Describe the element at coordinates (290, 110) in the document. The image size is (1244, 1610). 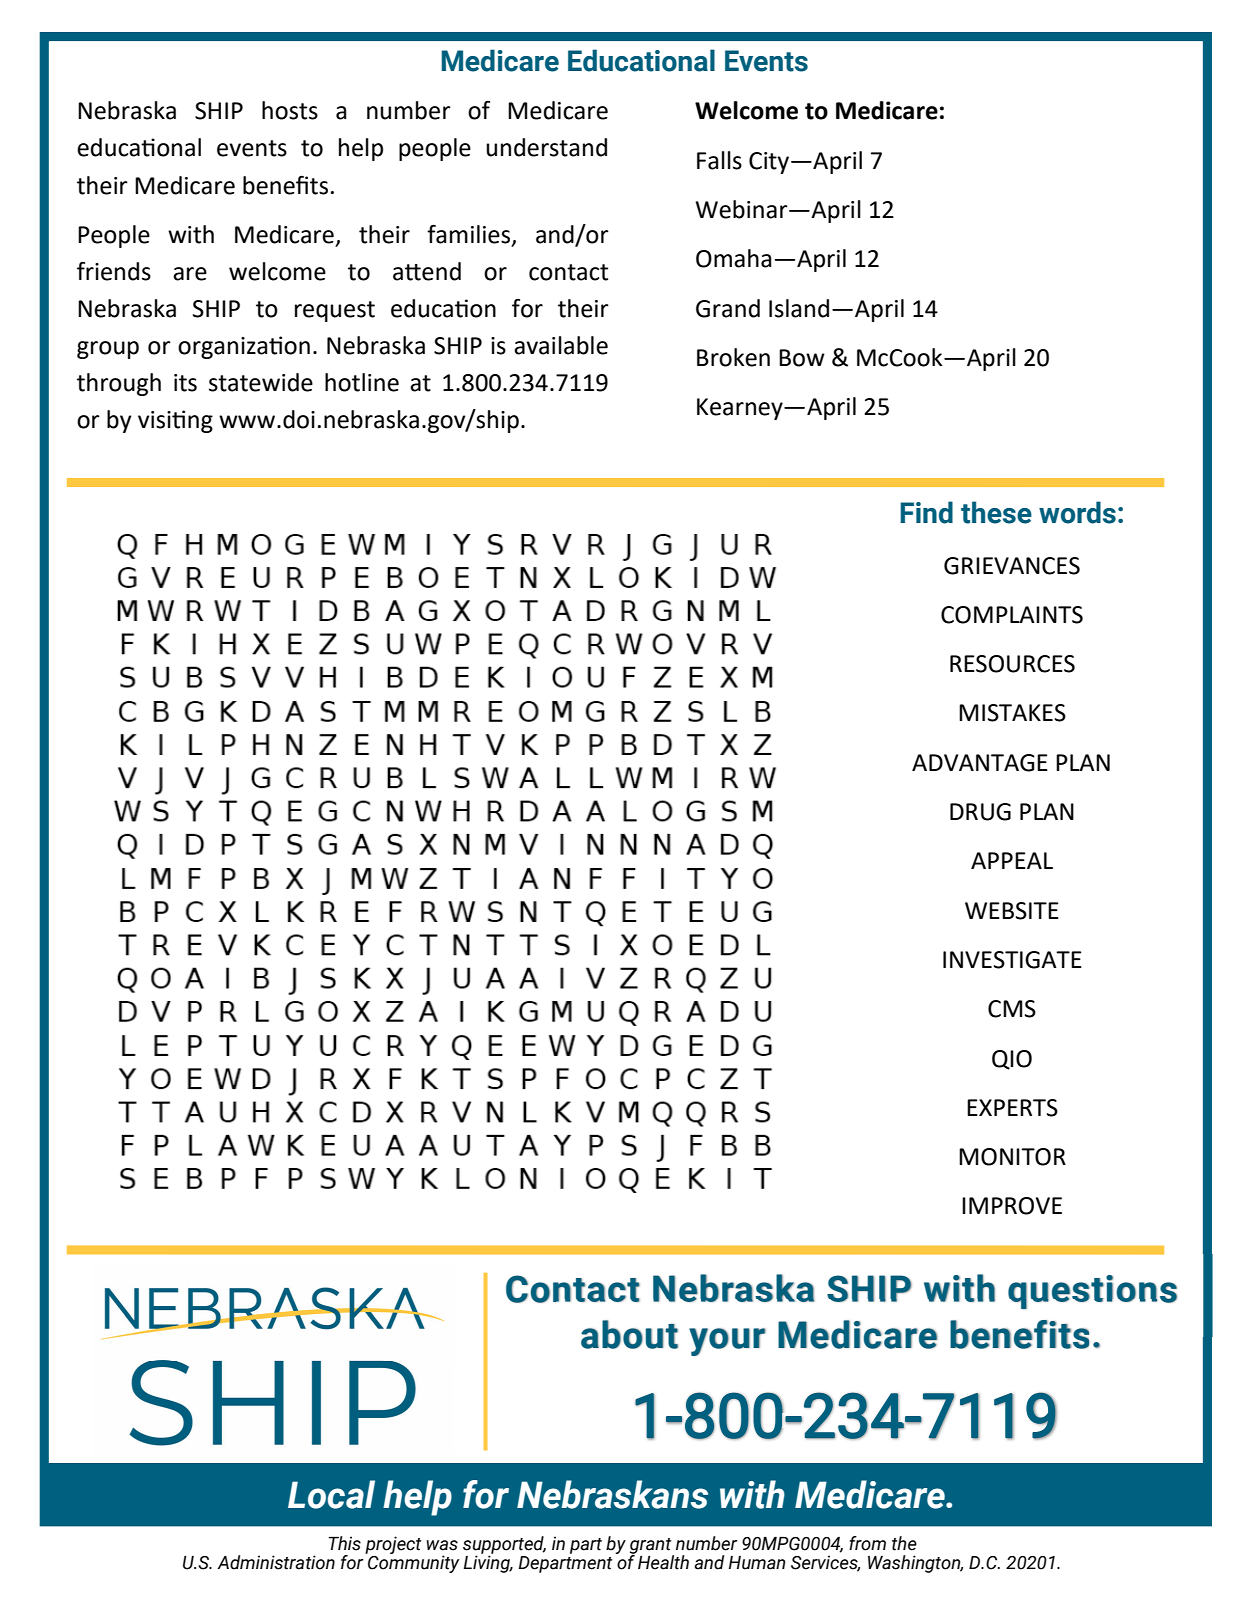
I see `hosts` at that location.
